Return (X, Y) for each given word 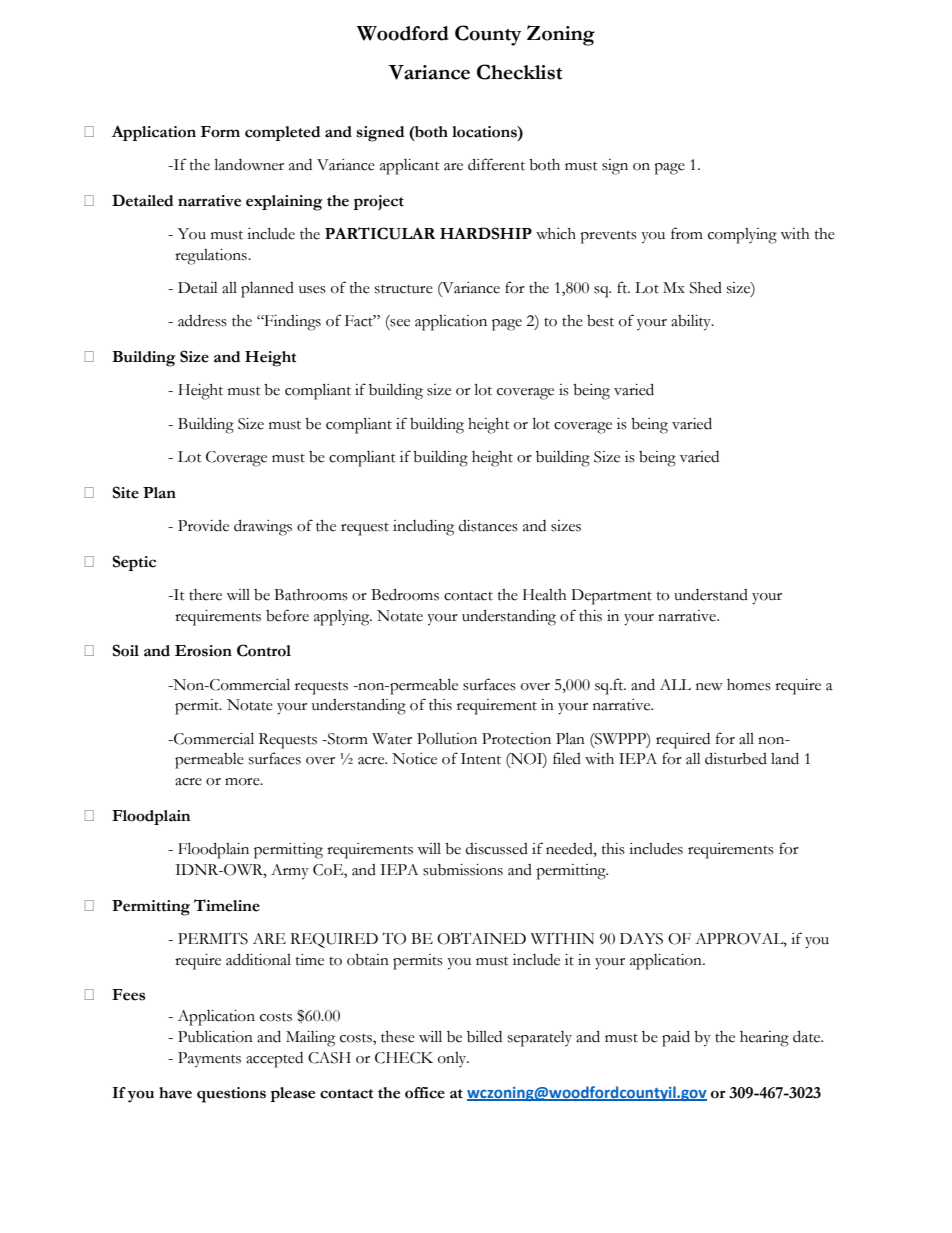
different (496, 164)
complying (742, 236)
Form (220, 132)
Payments (209, 1060)
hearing (764, 1039)
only (453, 1059)
